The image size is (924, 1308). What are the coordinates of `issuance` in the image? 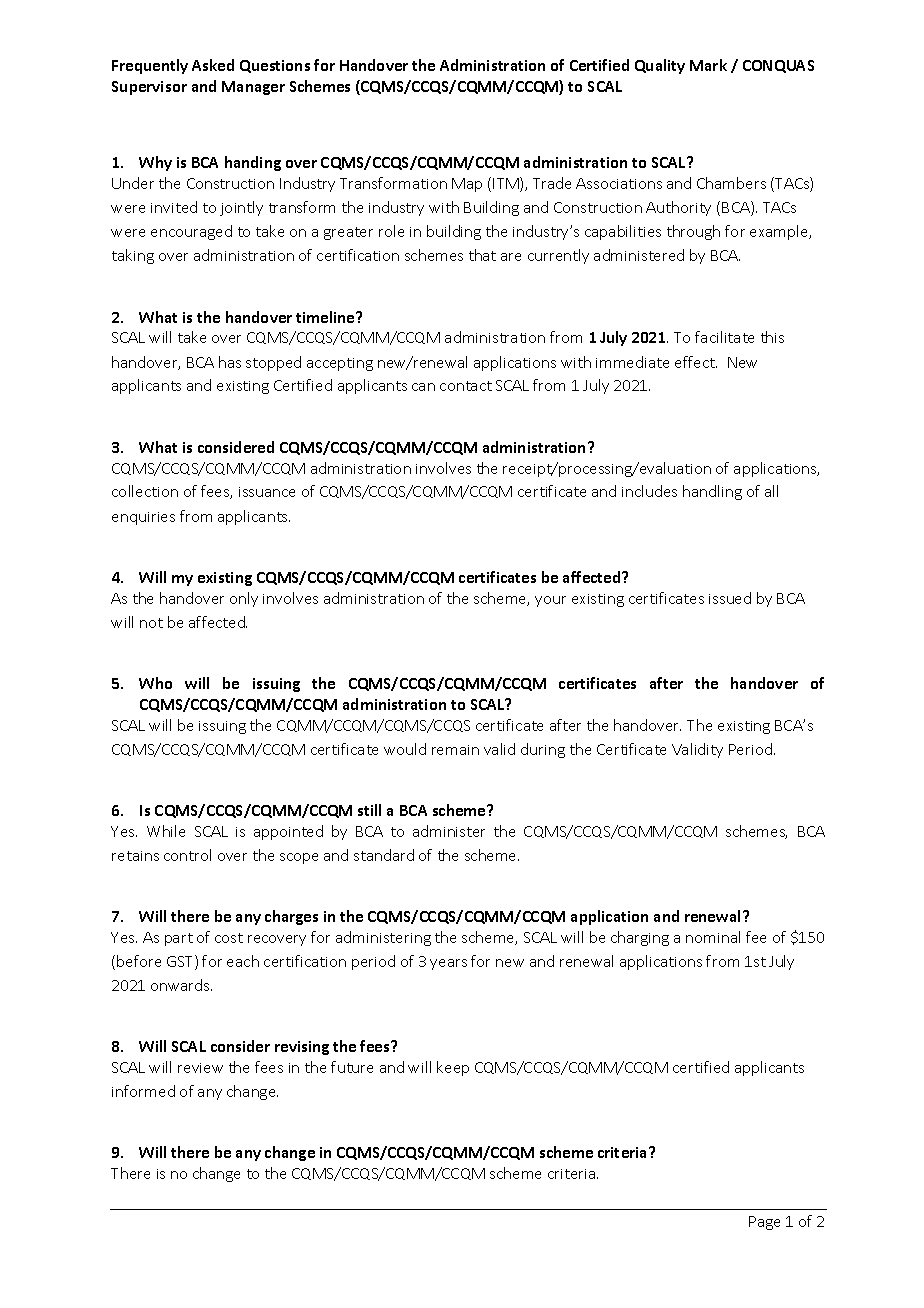 It's located at (267, 492).
